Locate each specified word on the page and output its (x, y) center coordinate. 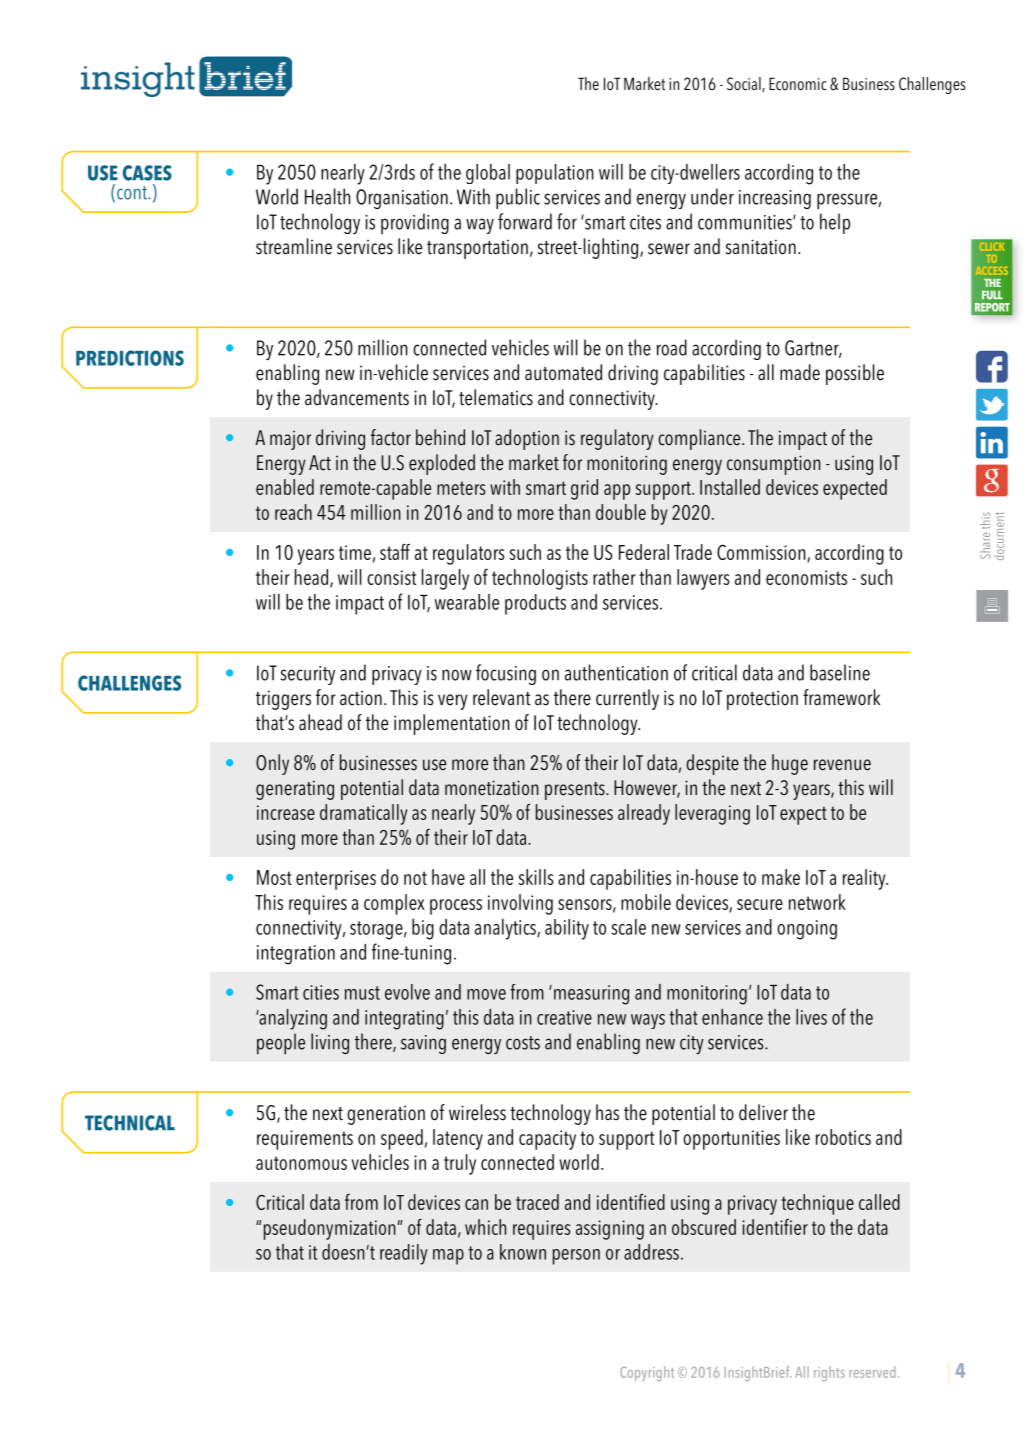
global (488, 174)
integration (296, 955)
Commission (762, 553)
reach (293, 512)
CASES (147, 173)
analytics (506, 929)
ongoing (807, 930)
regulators (468, 554)
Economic (797, 84)
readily (404, 1254)
